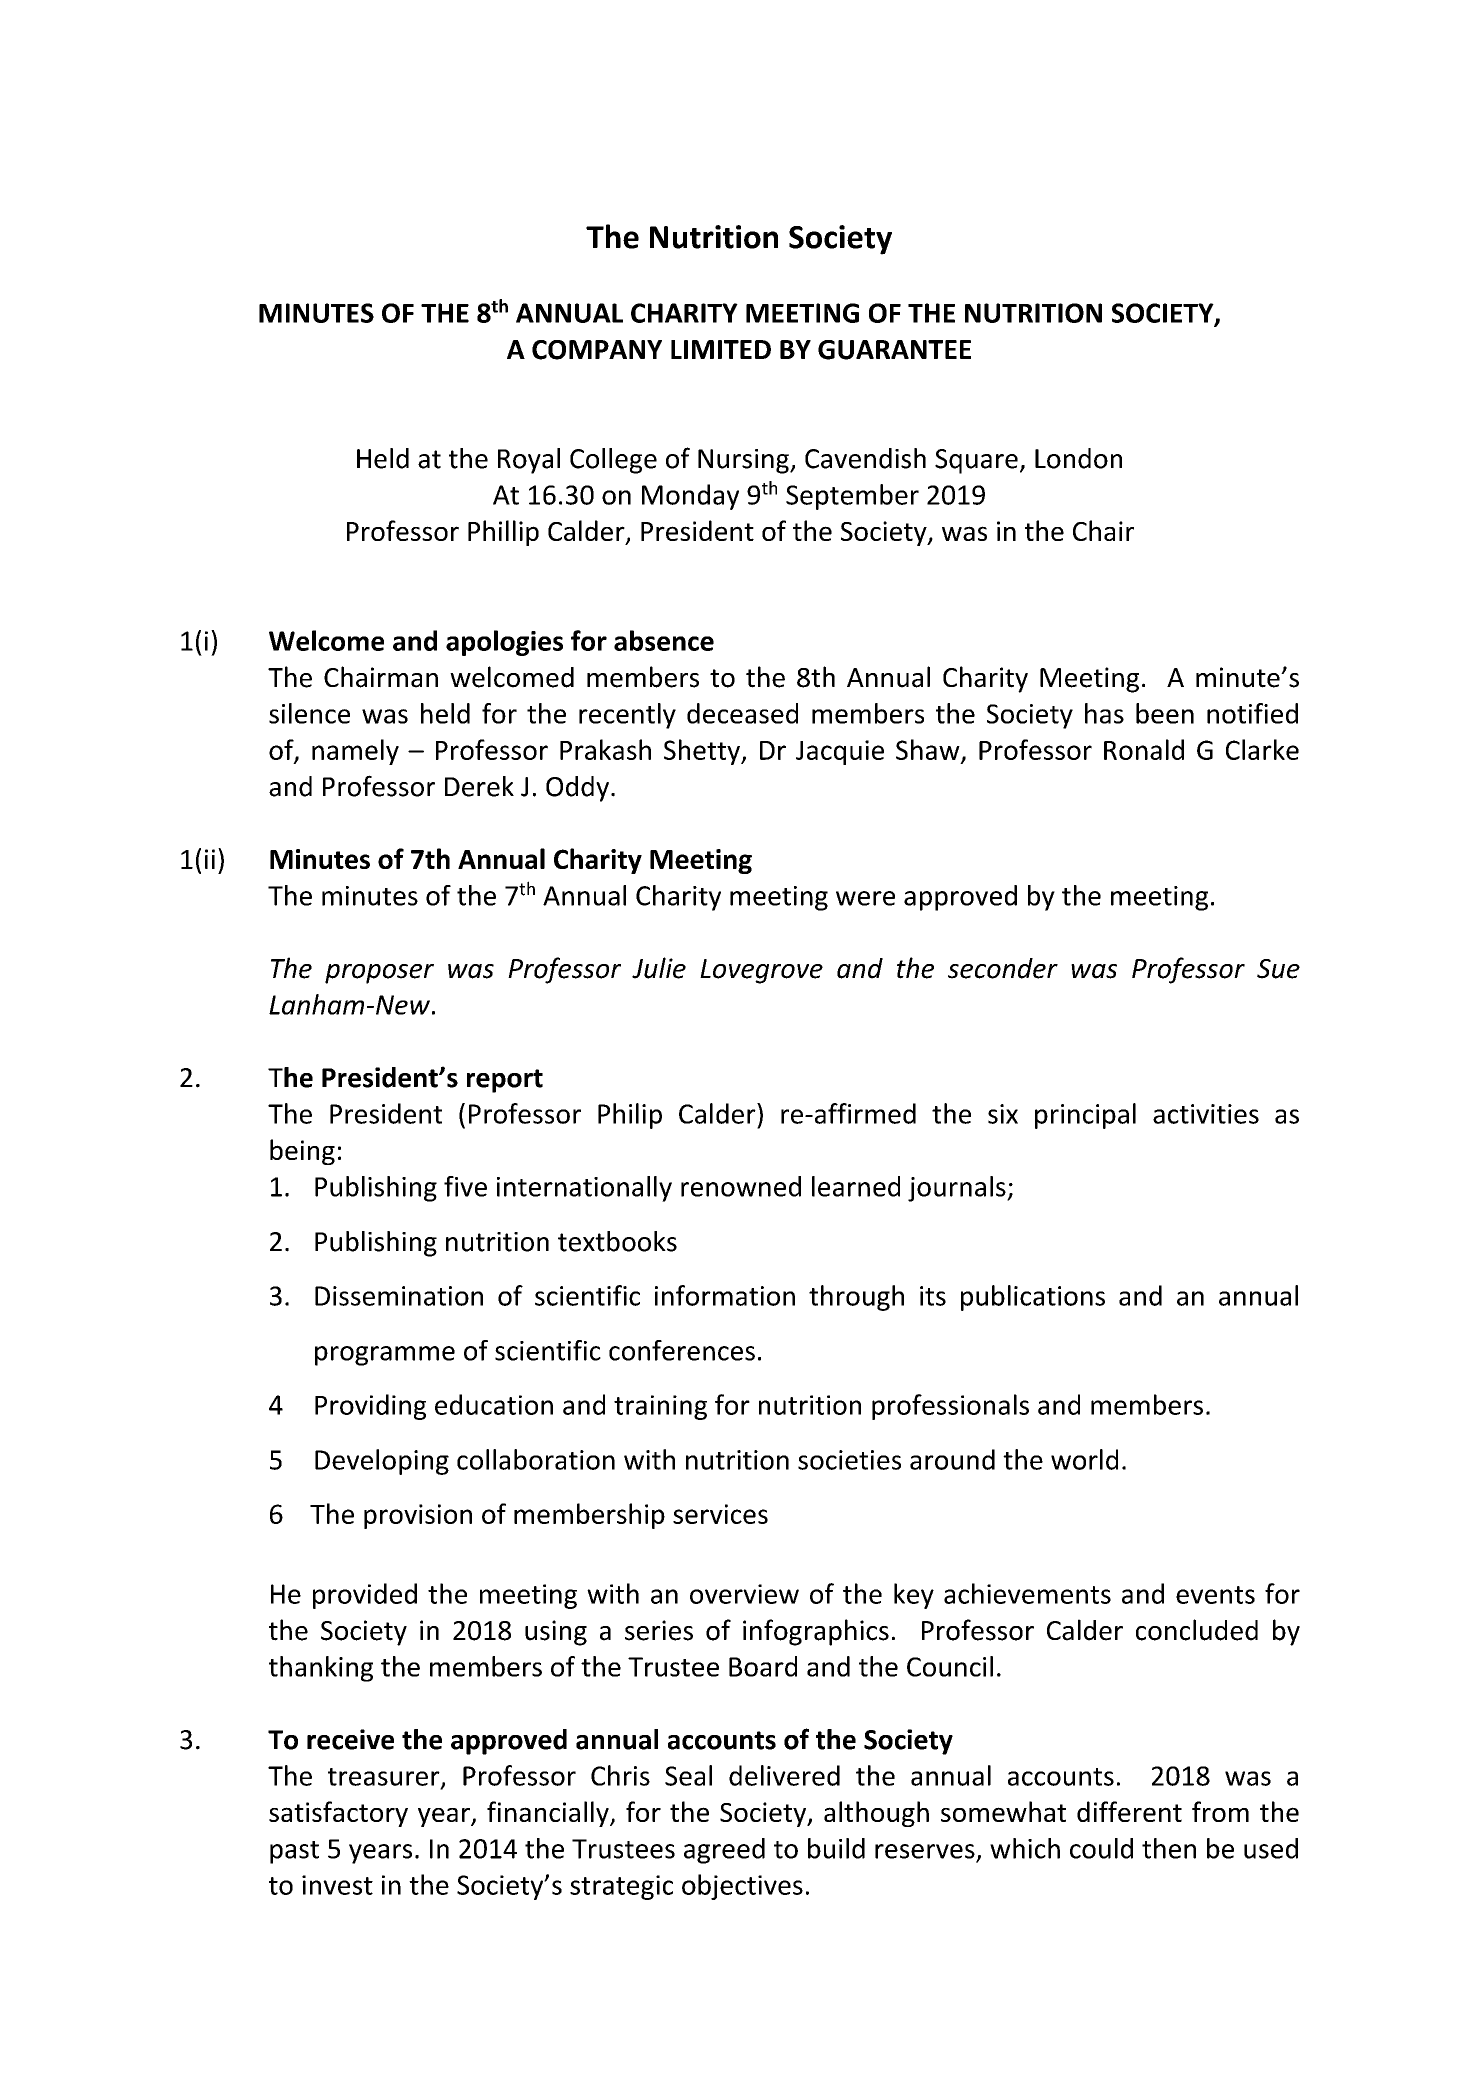  I want to click on LIMITED, so click(721, 349).
